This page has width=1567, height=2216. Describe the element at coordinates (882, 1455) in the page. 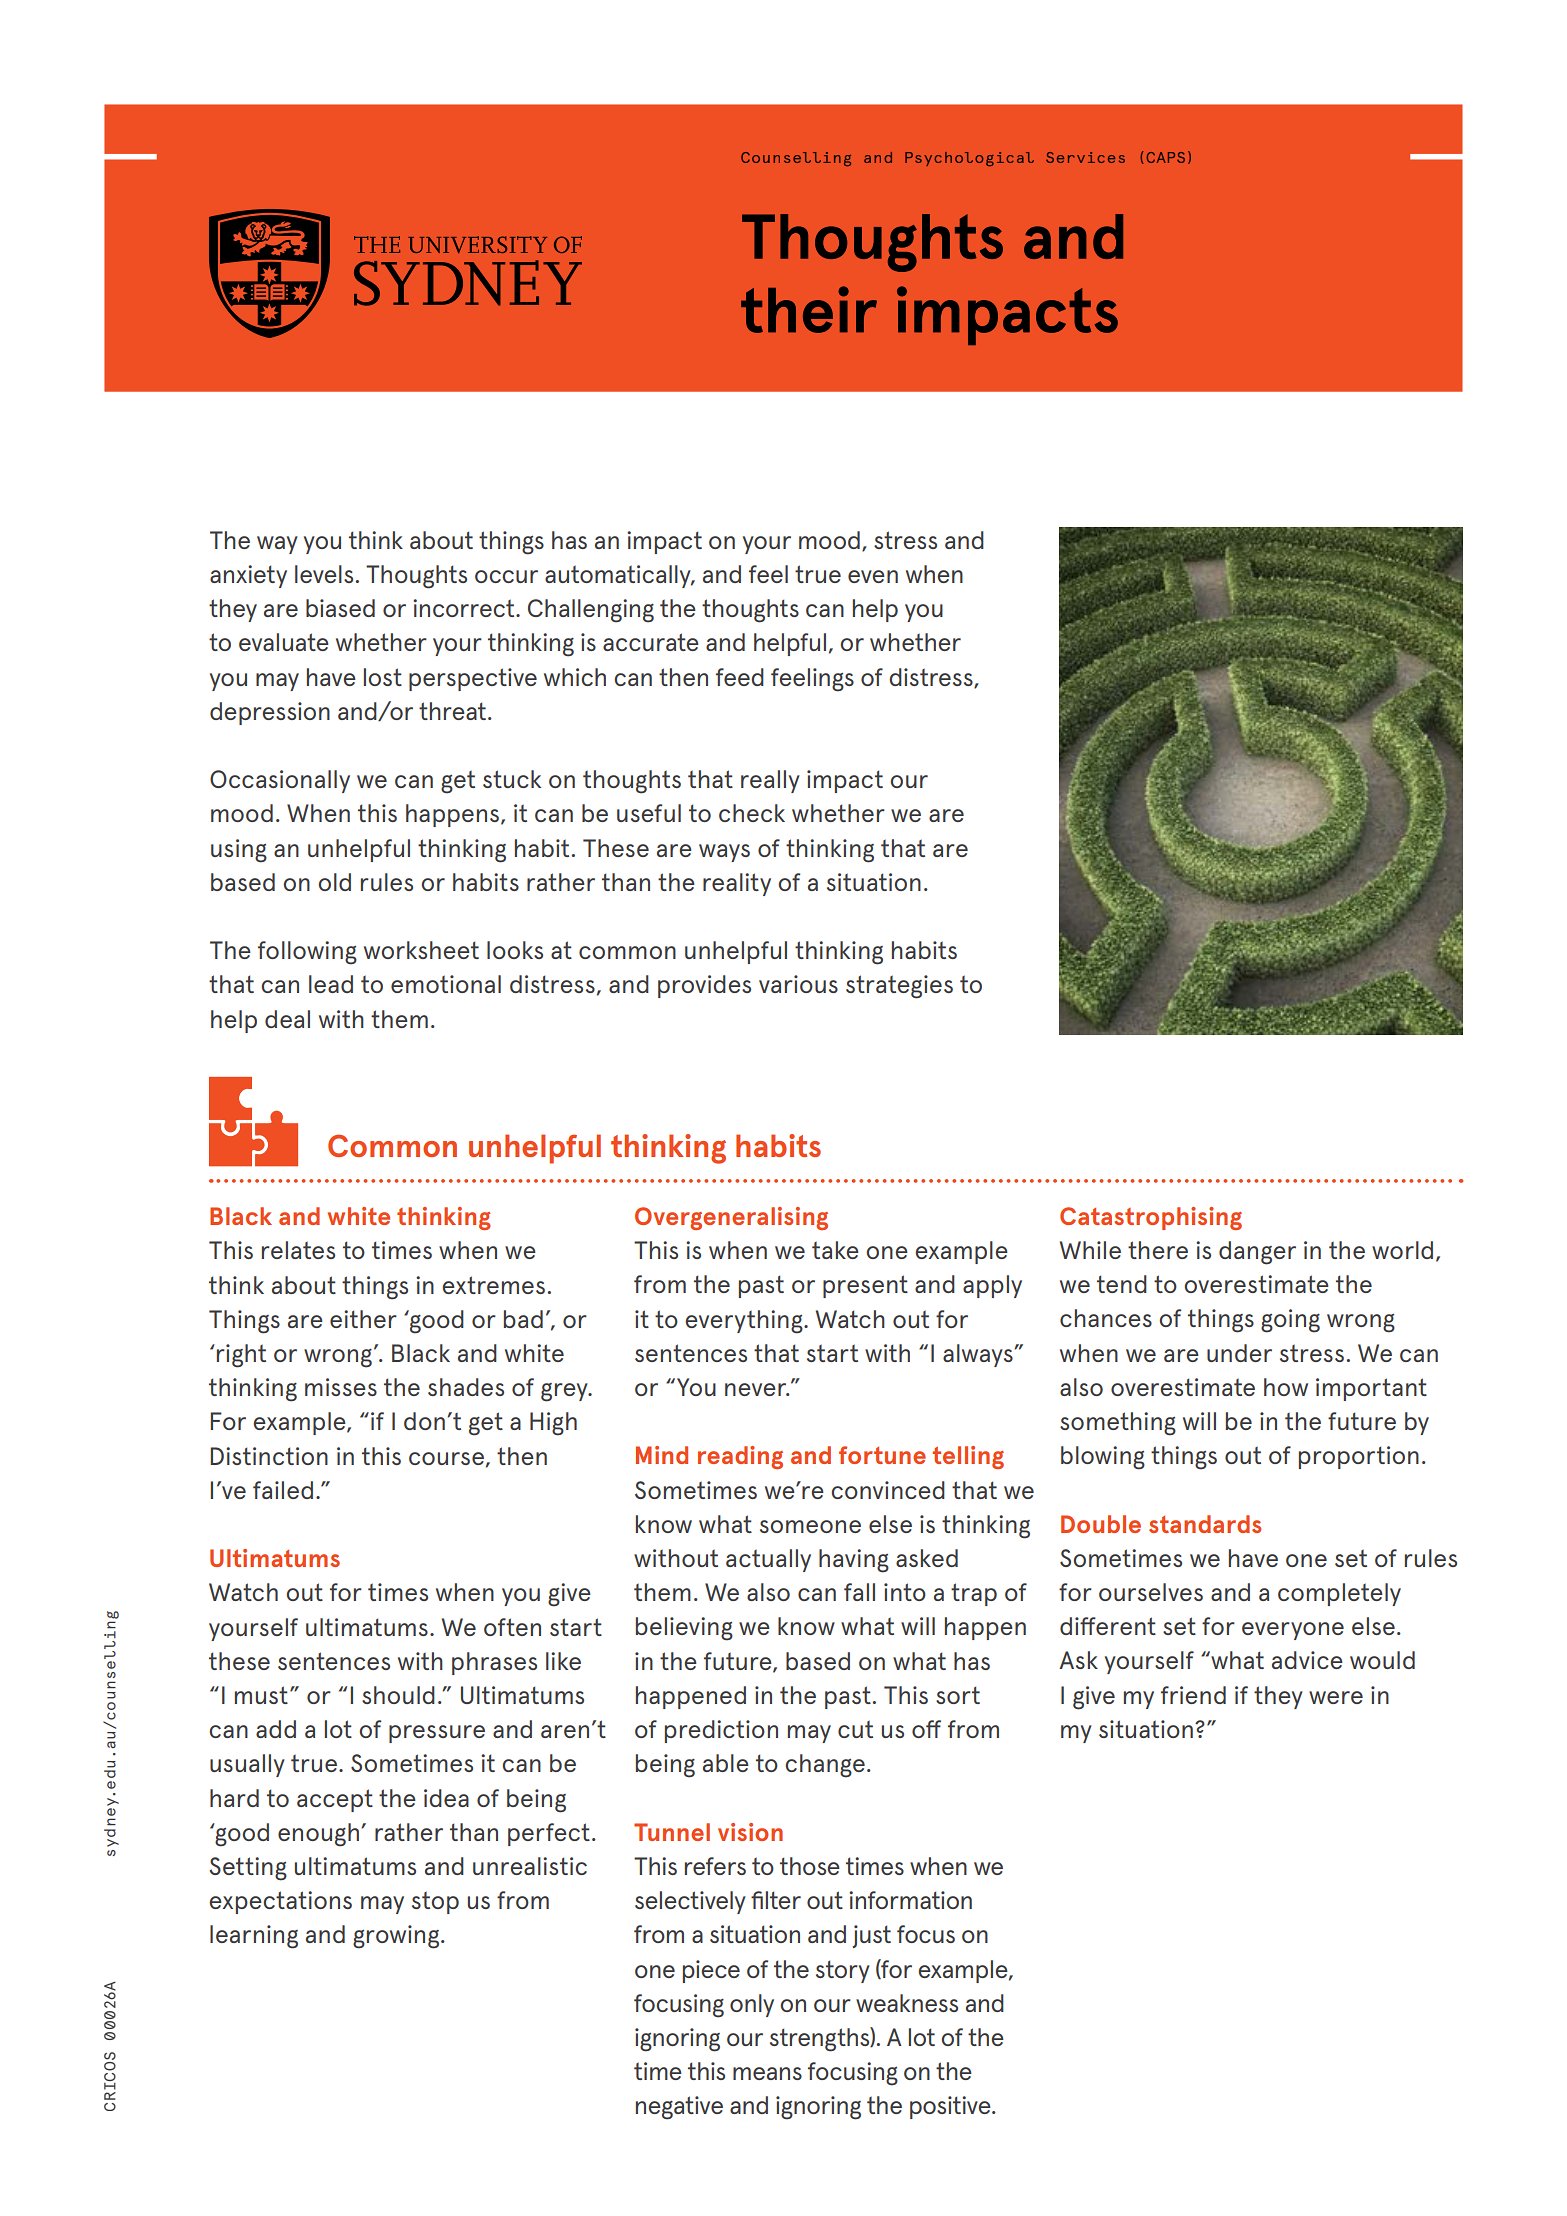

I see `fortune` at that location.
